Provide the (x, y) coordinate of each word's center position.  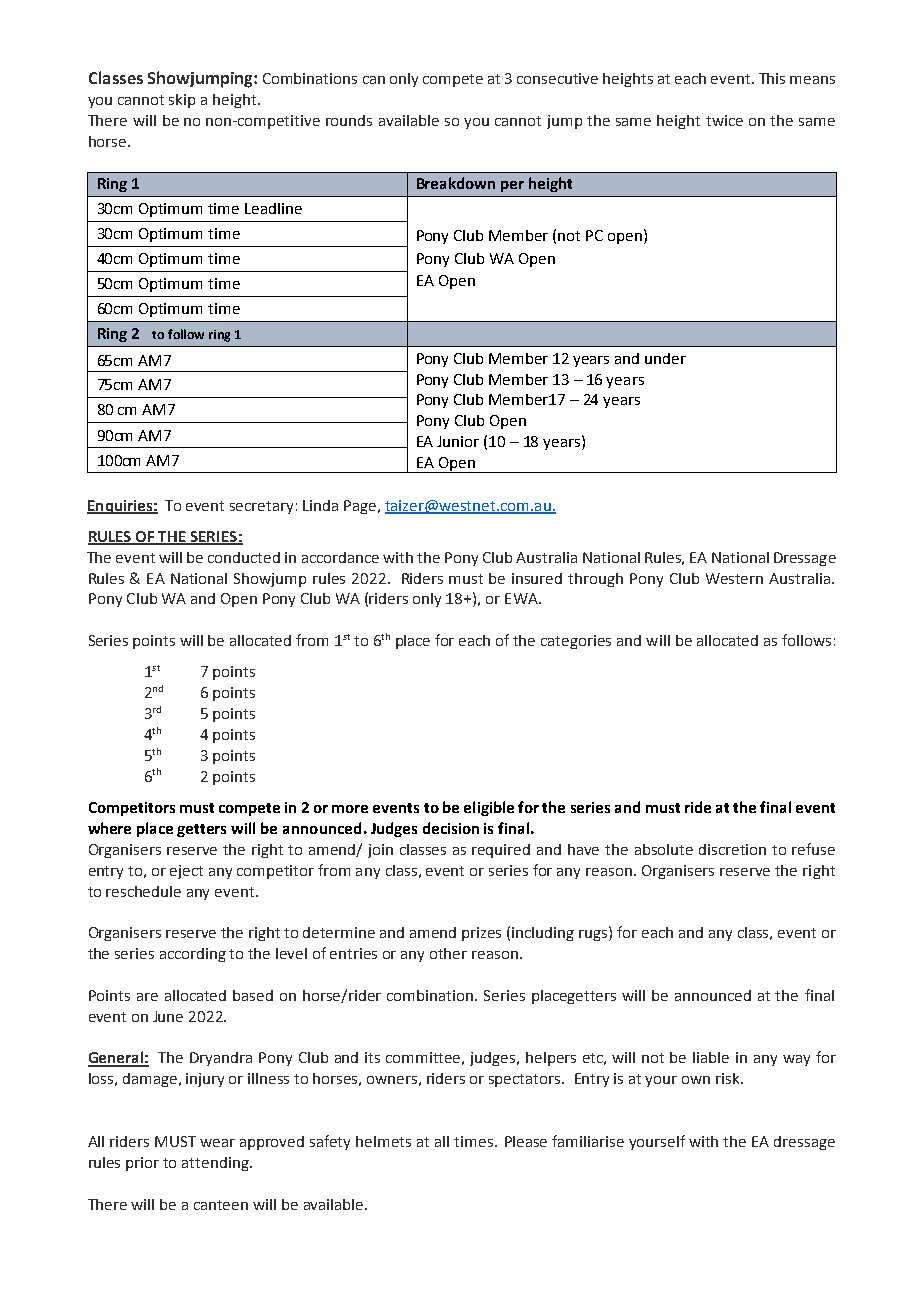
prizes (481, 934)
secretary (261, 507)
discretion (732, 849)
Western (734, 578)
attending (216, 1164)
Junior (458, 441)
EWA (522, 598)
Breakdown (456, 183)
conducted (244, 557)
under (665, 358)
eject (186, 872)
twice (724, 120)
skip (182, 101)
